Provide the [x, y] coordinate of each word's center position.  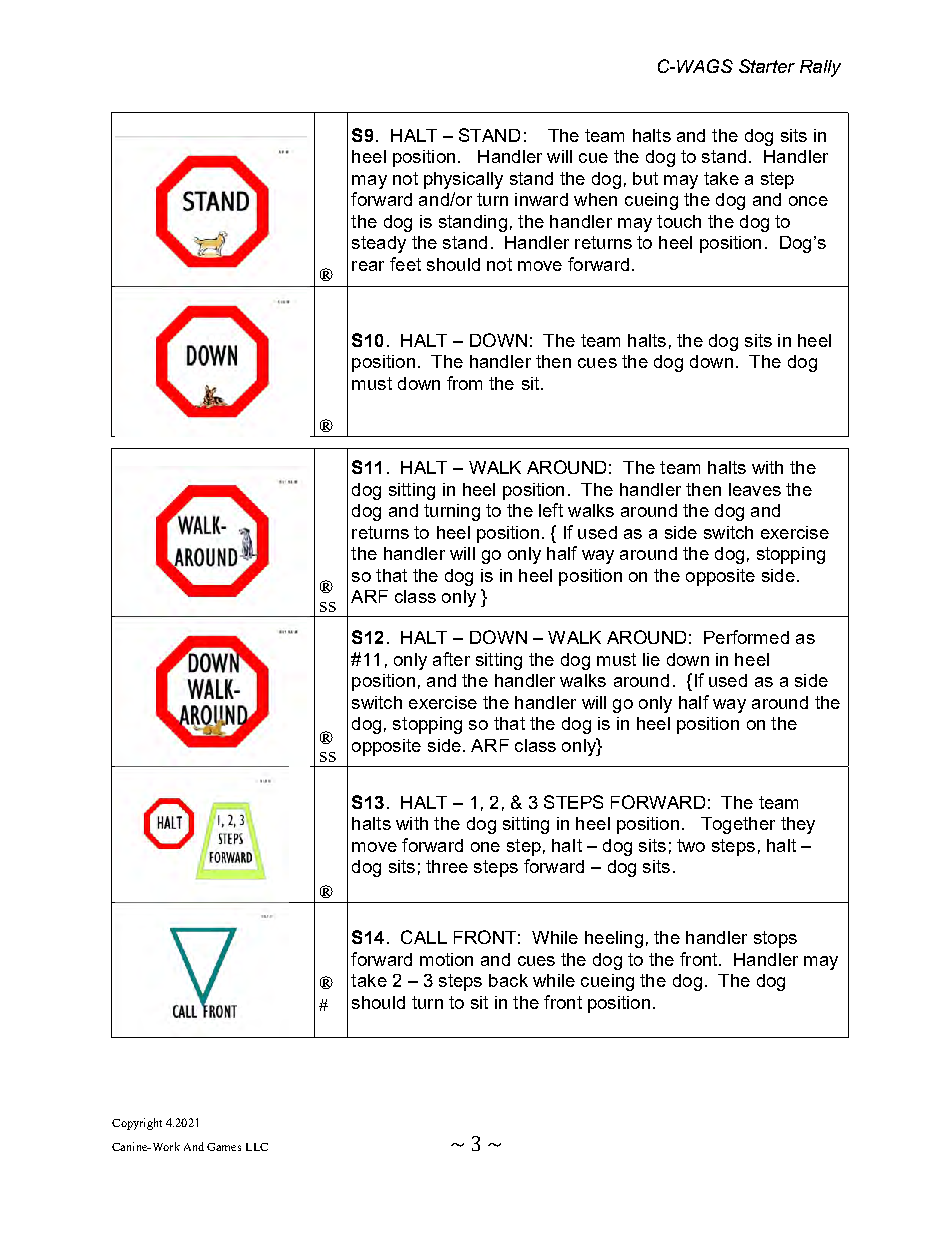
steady [379, 244]
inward [541, 199]
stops [775, 939]
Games [224, 1147]
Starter [767, 66]
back [508, 980]
